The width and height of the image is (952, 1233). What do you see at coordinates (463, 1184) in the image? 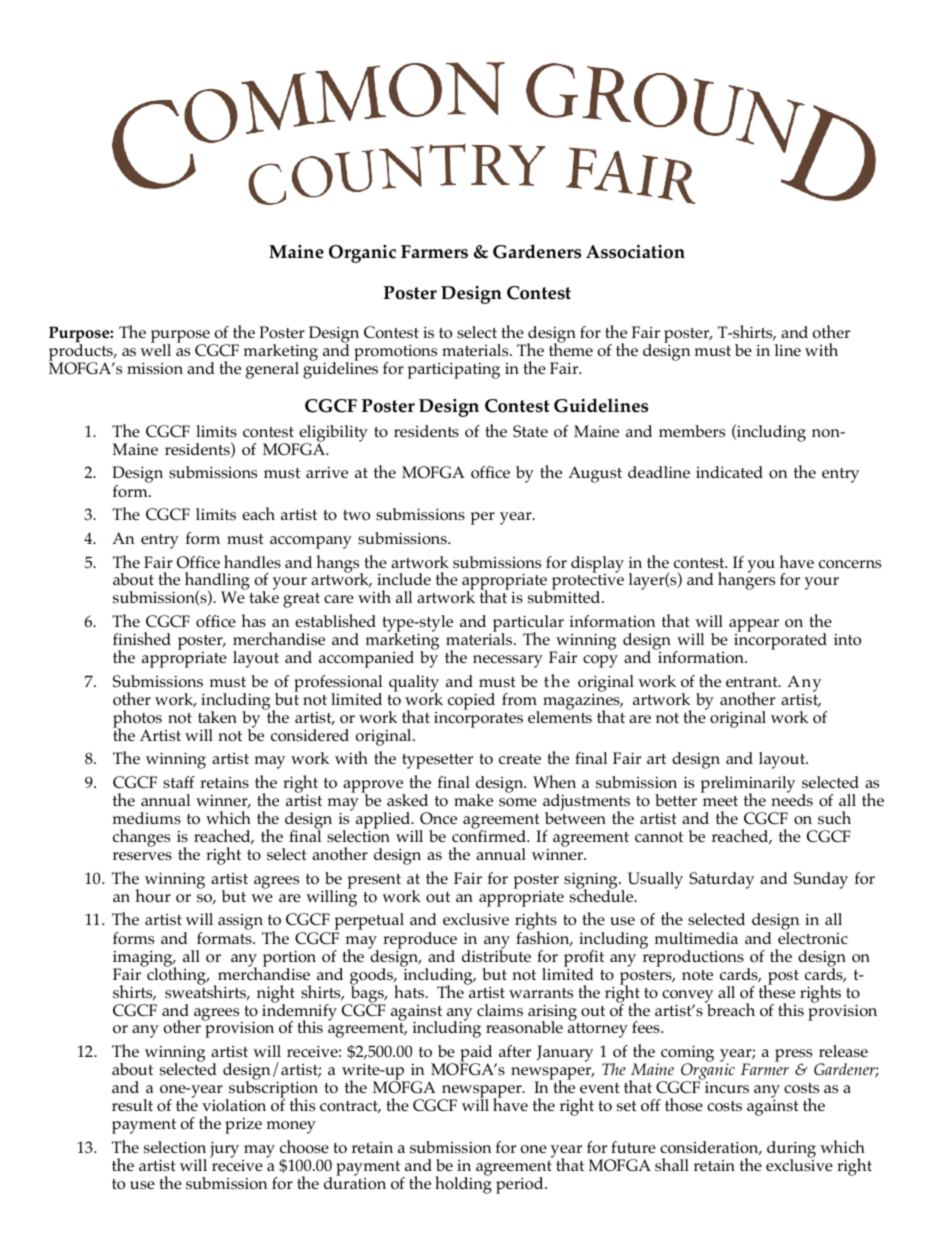
I see `holding` at bounding box center [463, 1184].
